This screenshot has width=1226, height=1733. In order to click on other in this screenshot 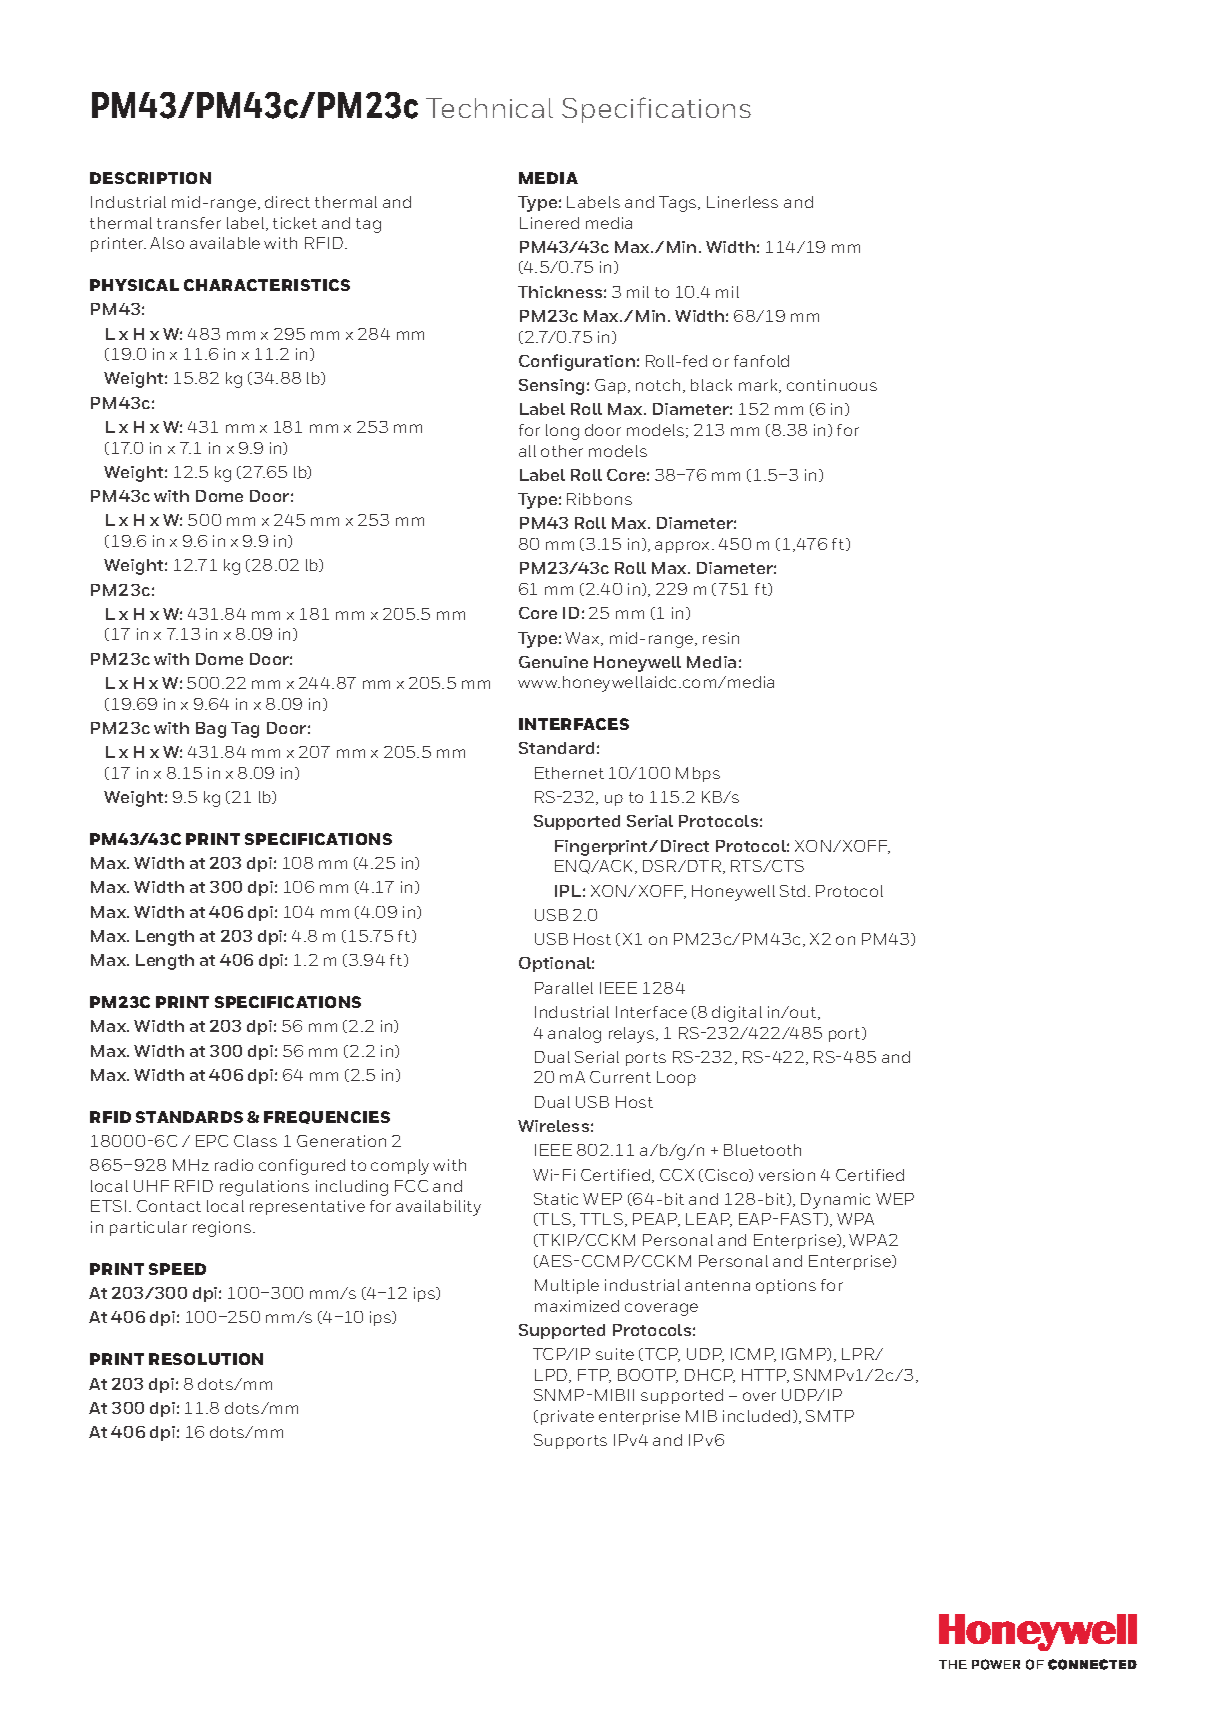, I will do `click(562, 451)`.
